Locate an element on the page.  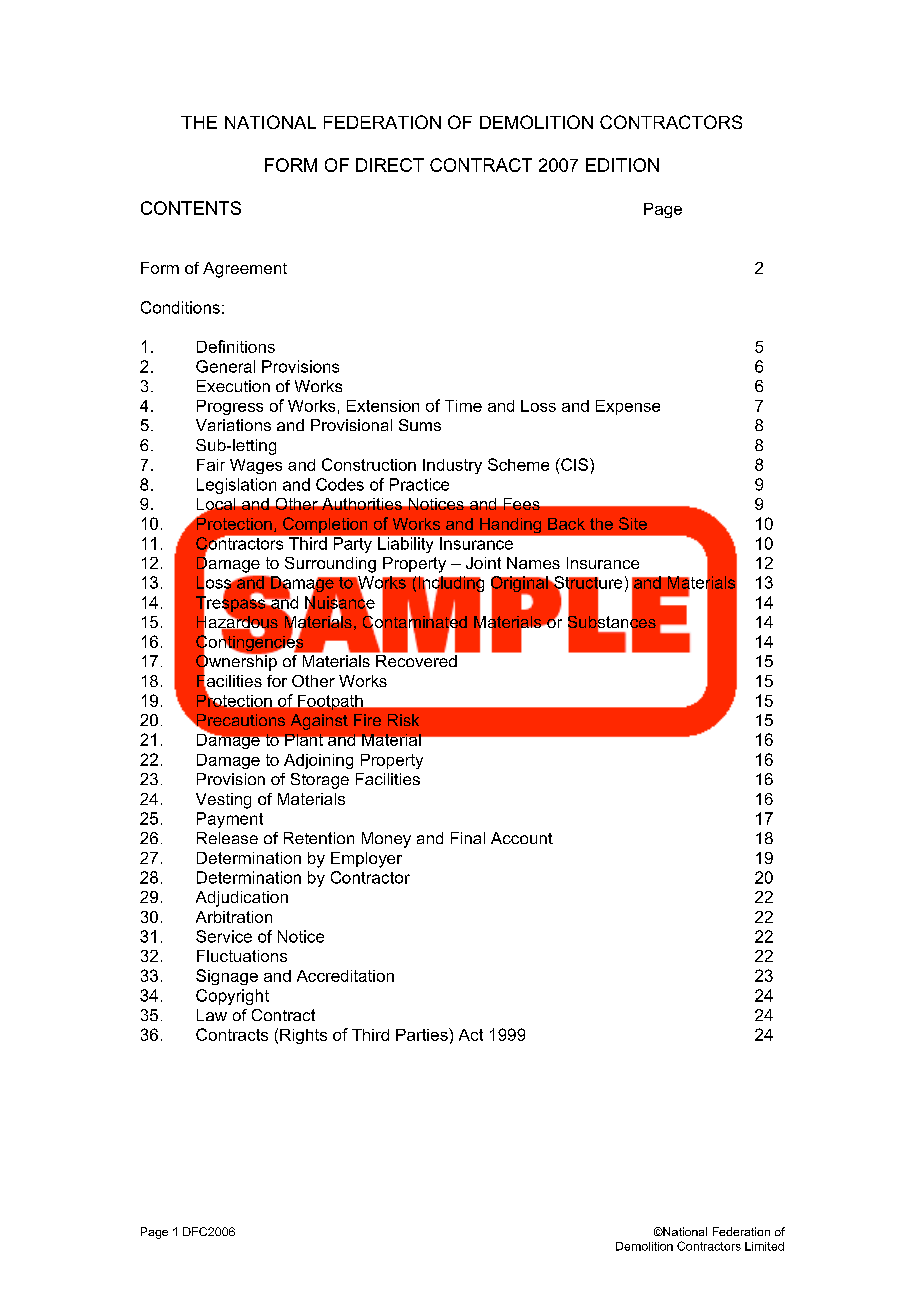
Rights is located at coordinates (303, 1036).
